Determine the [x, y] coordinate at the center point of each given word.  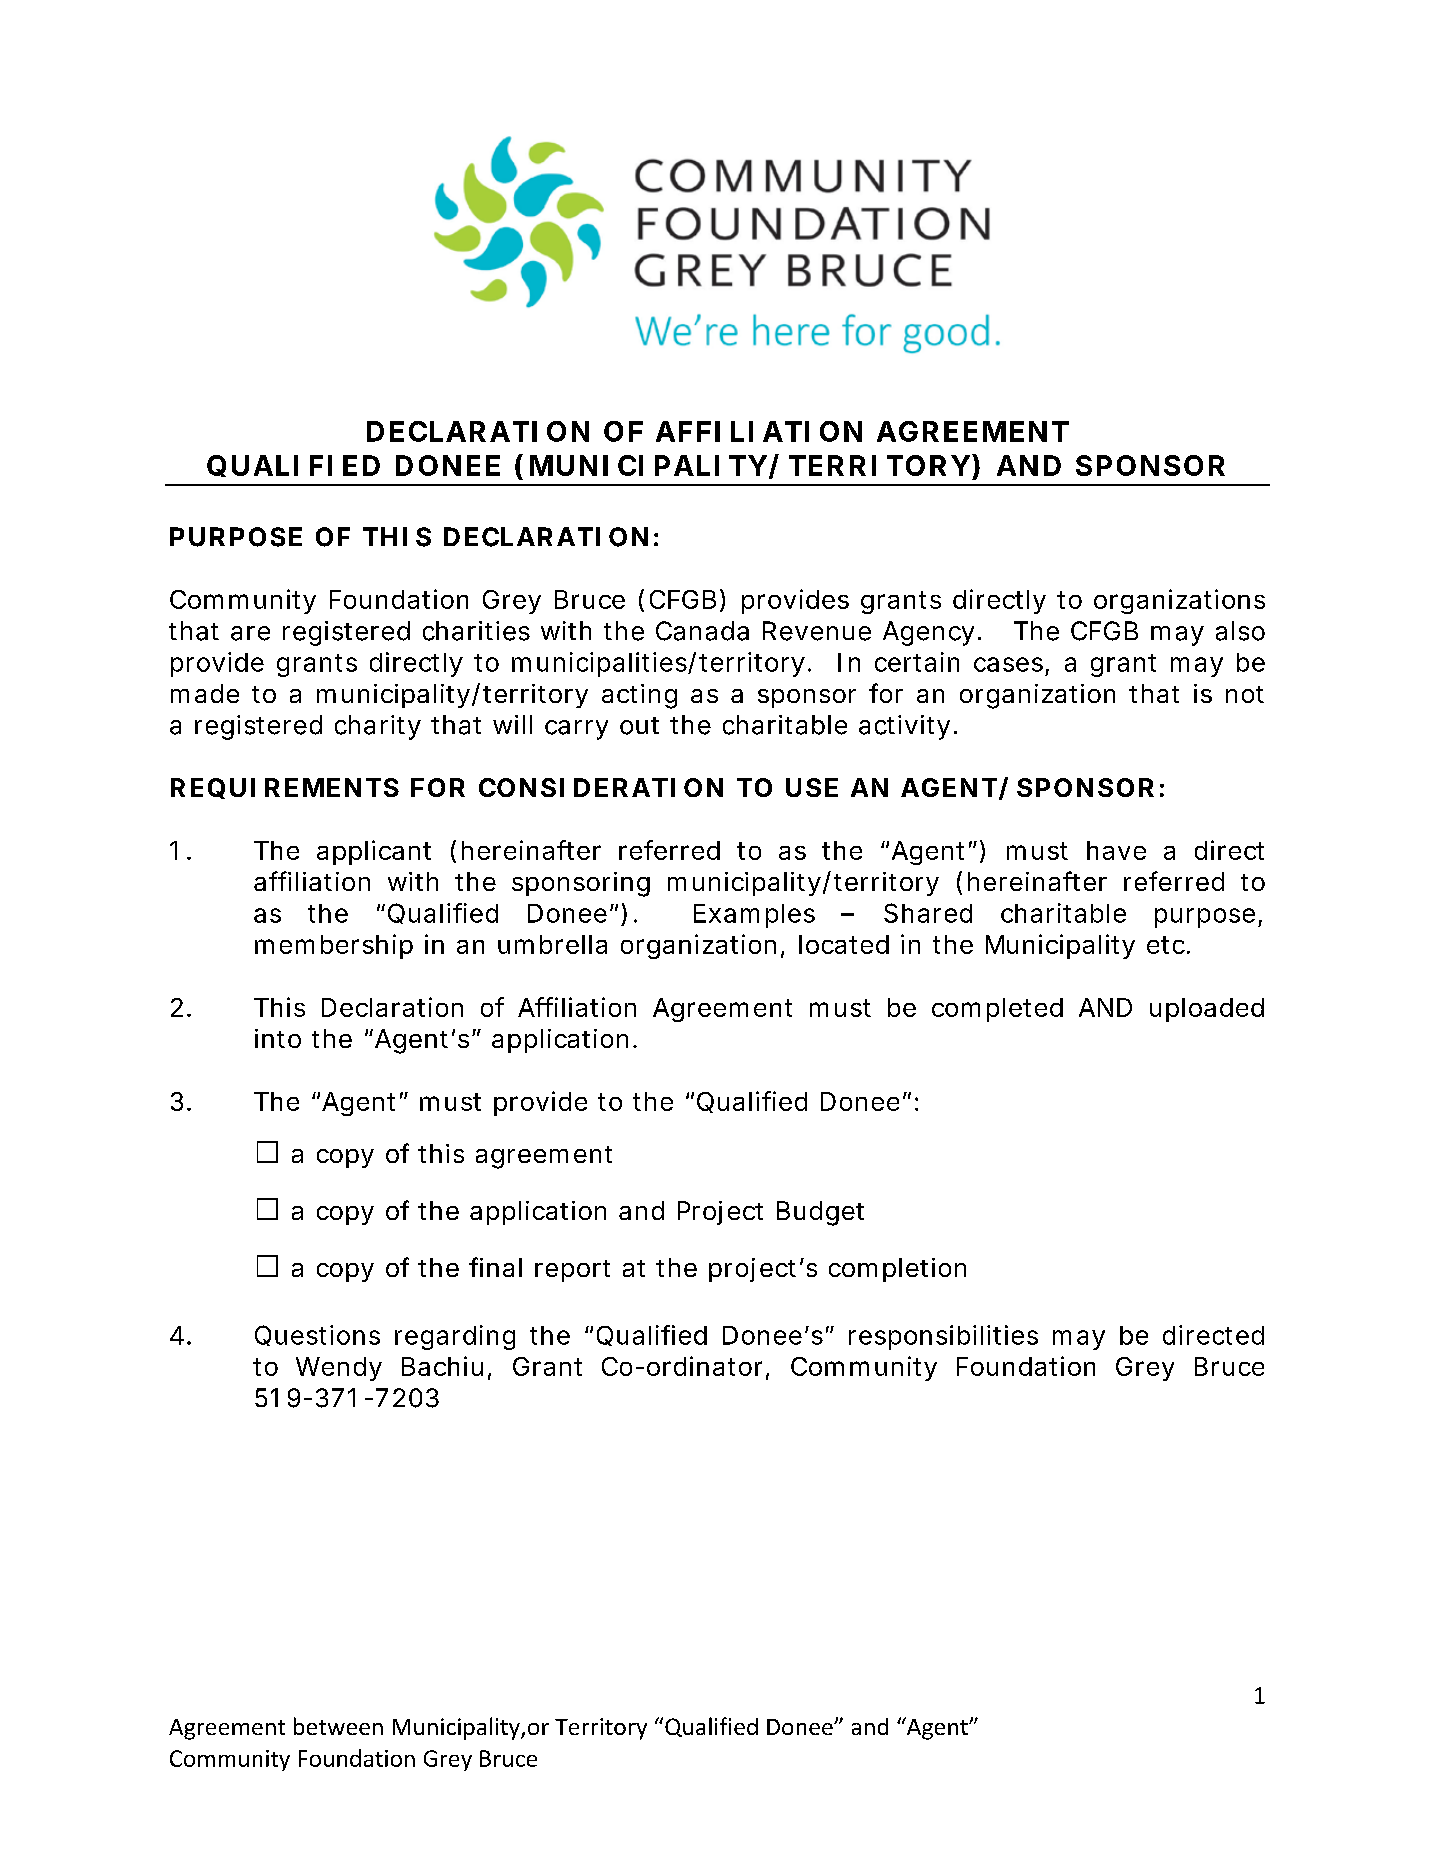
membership [334, 946]
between [338, 1726]
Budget [820, 1213]
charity [378, 727]
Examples [754, 916]
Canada [702, 631]
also [1240, 631]
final [495, 1267]
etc [1168, 945]
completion [897, 1270]
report [572, 1271]
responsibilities [943, 1337]
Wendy [339, 1369]
